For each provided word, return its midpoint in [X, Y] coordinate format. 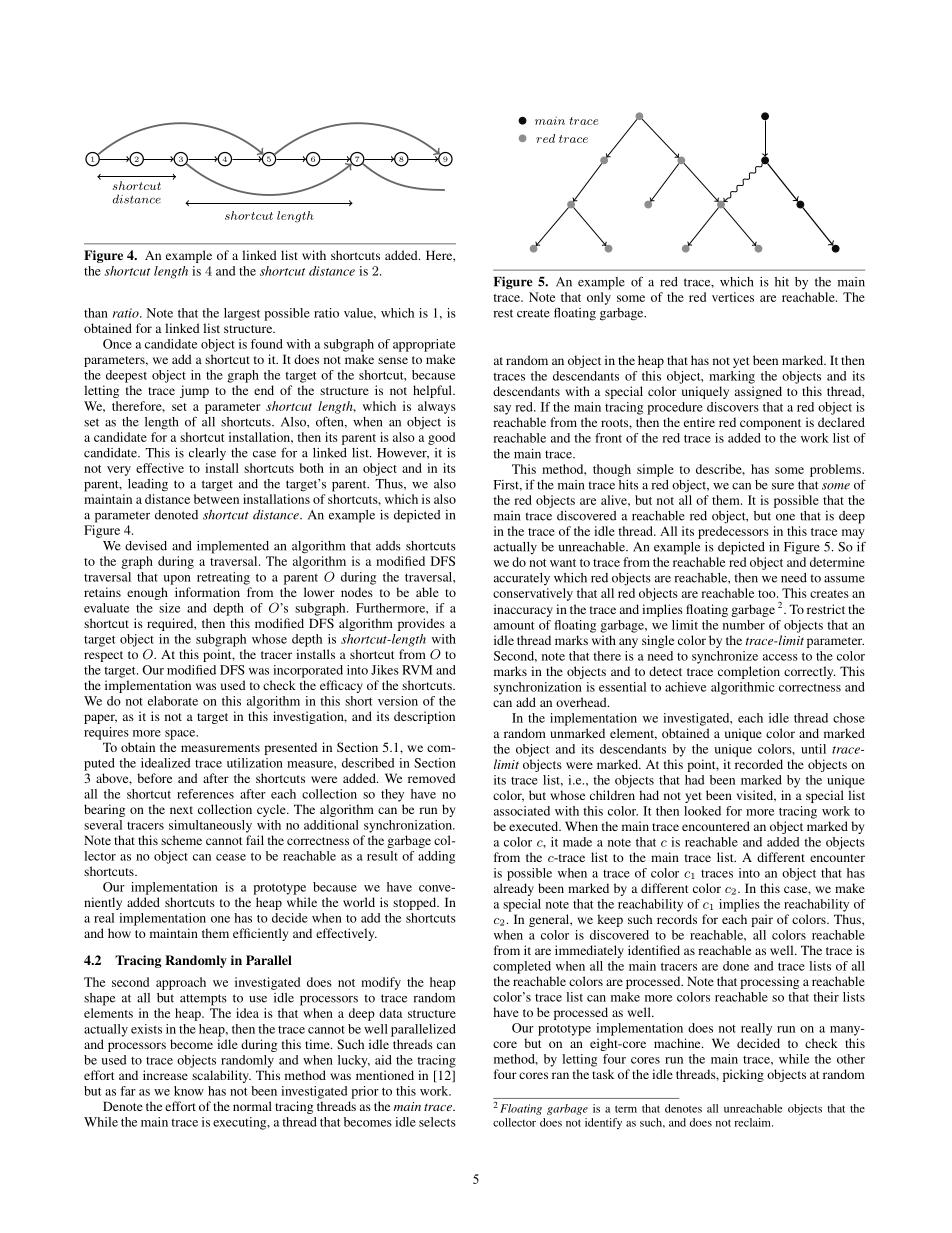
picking [743, 1075]
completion [749, 672]
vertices [733, 297]
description [424, 717]
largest [242, 314]
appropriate [424, 345]
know [189, 1091]
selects [437, 1122]
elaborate [173, 701]
